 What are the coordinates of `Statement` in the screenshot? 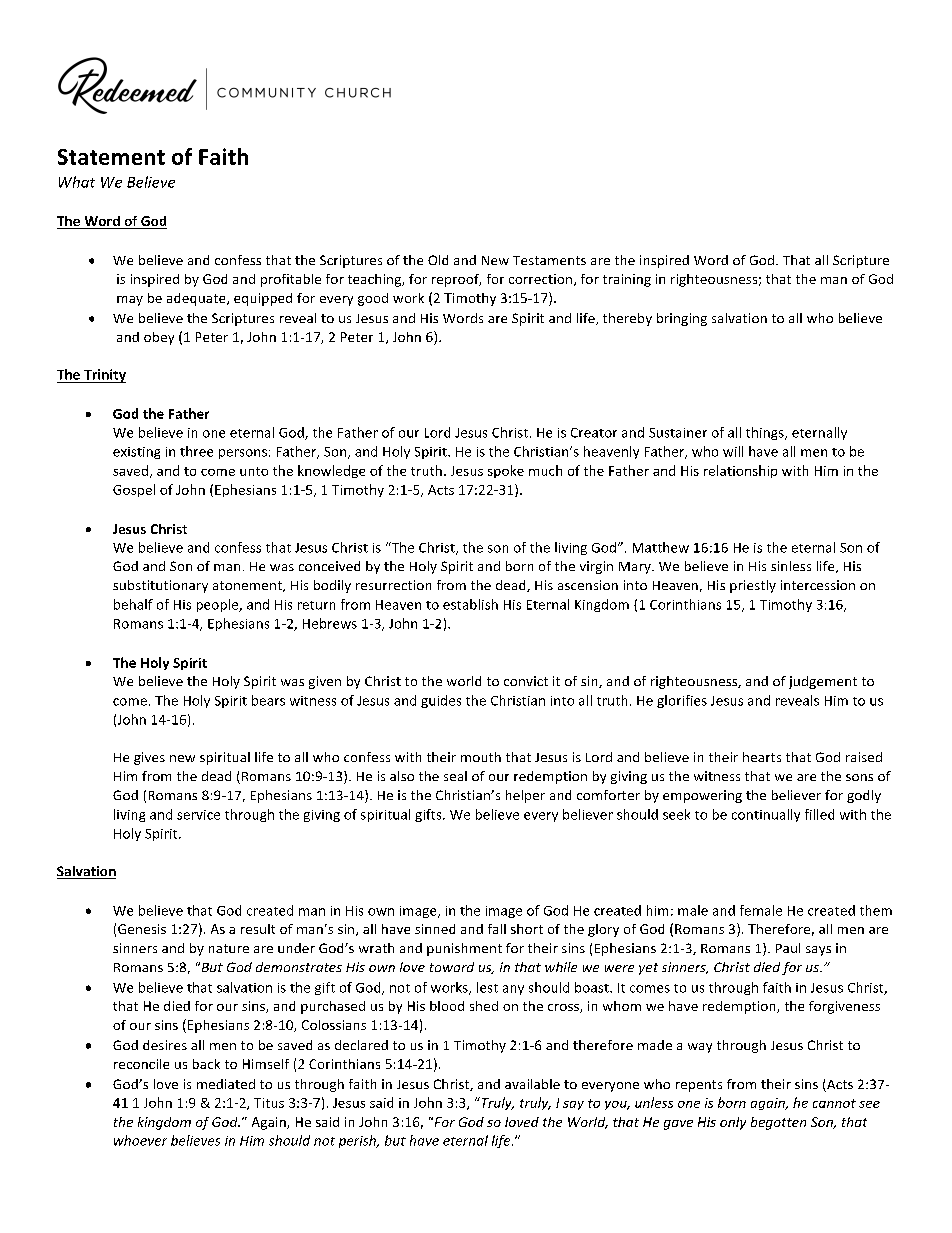 It's located at (111, 157).
